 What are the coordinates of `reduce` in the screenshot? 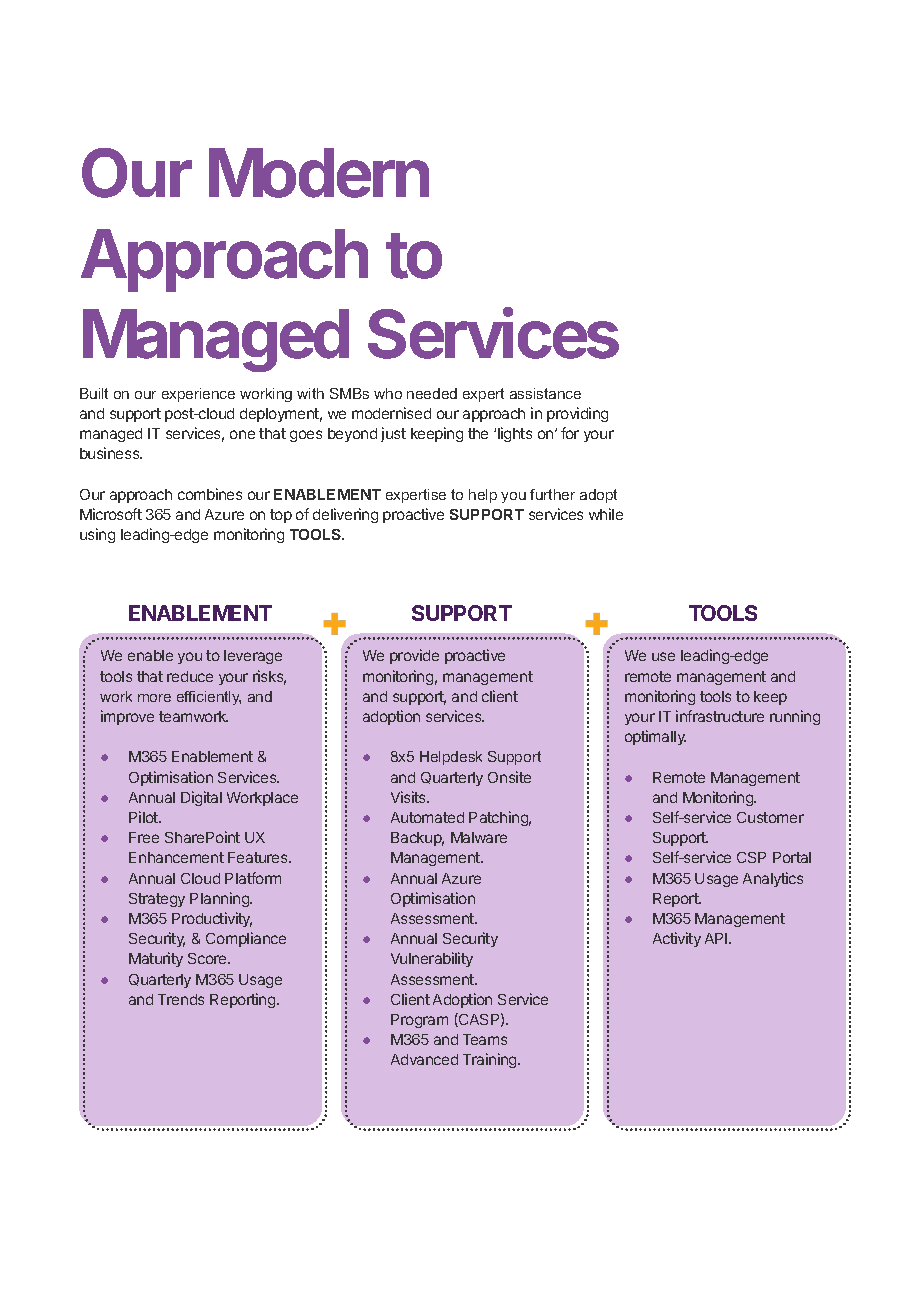 It's located at (190, 676).
